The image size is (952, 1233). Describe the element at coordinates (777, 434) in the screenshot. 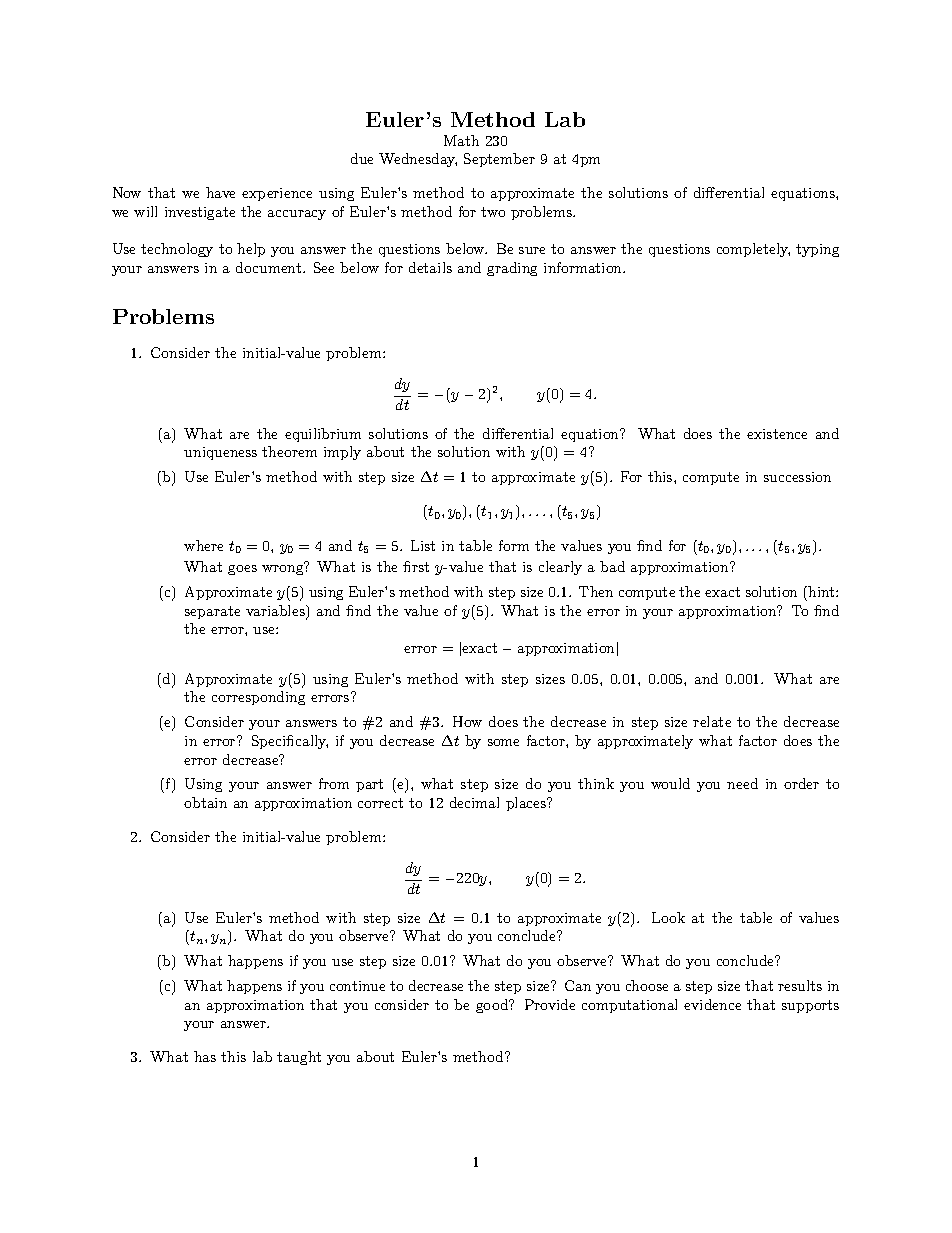

I see `existence` at that location.
